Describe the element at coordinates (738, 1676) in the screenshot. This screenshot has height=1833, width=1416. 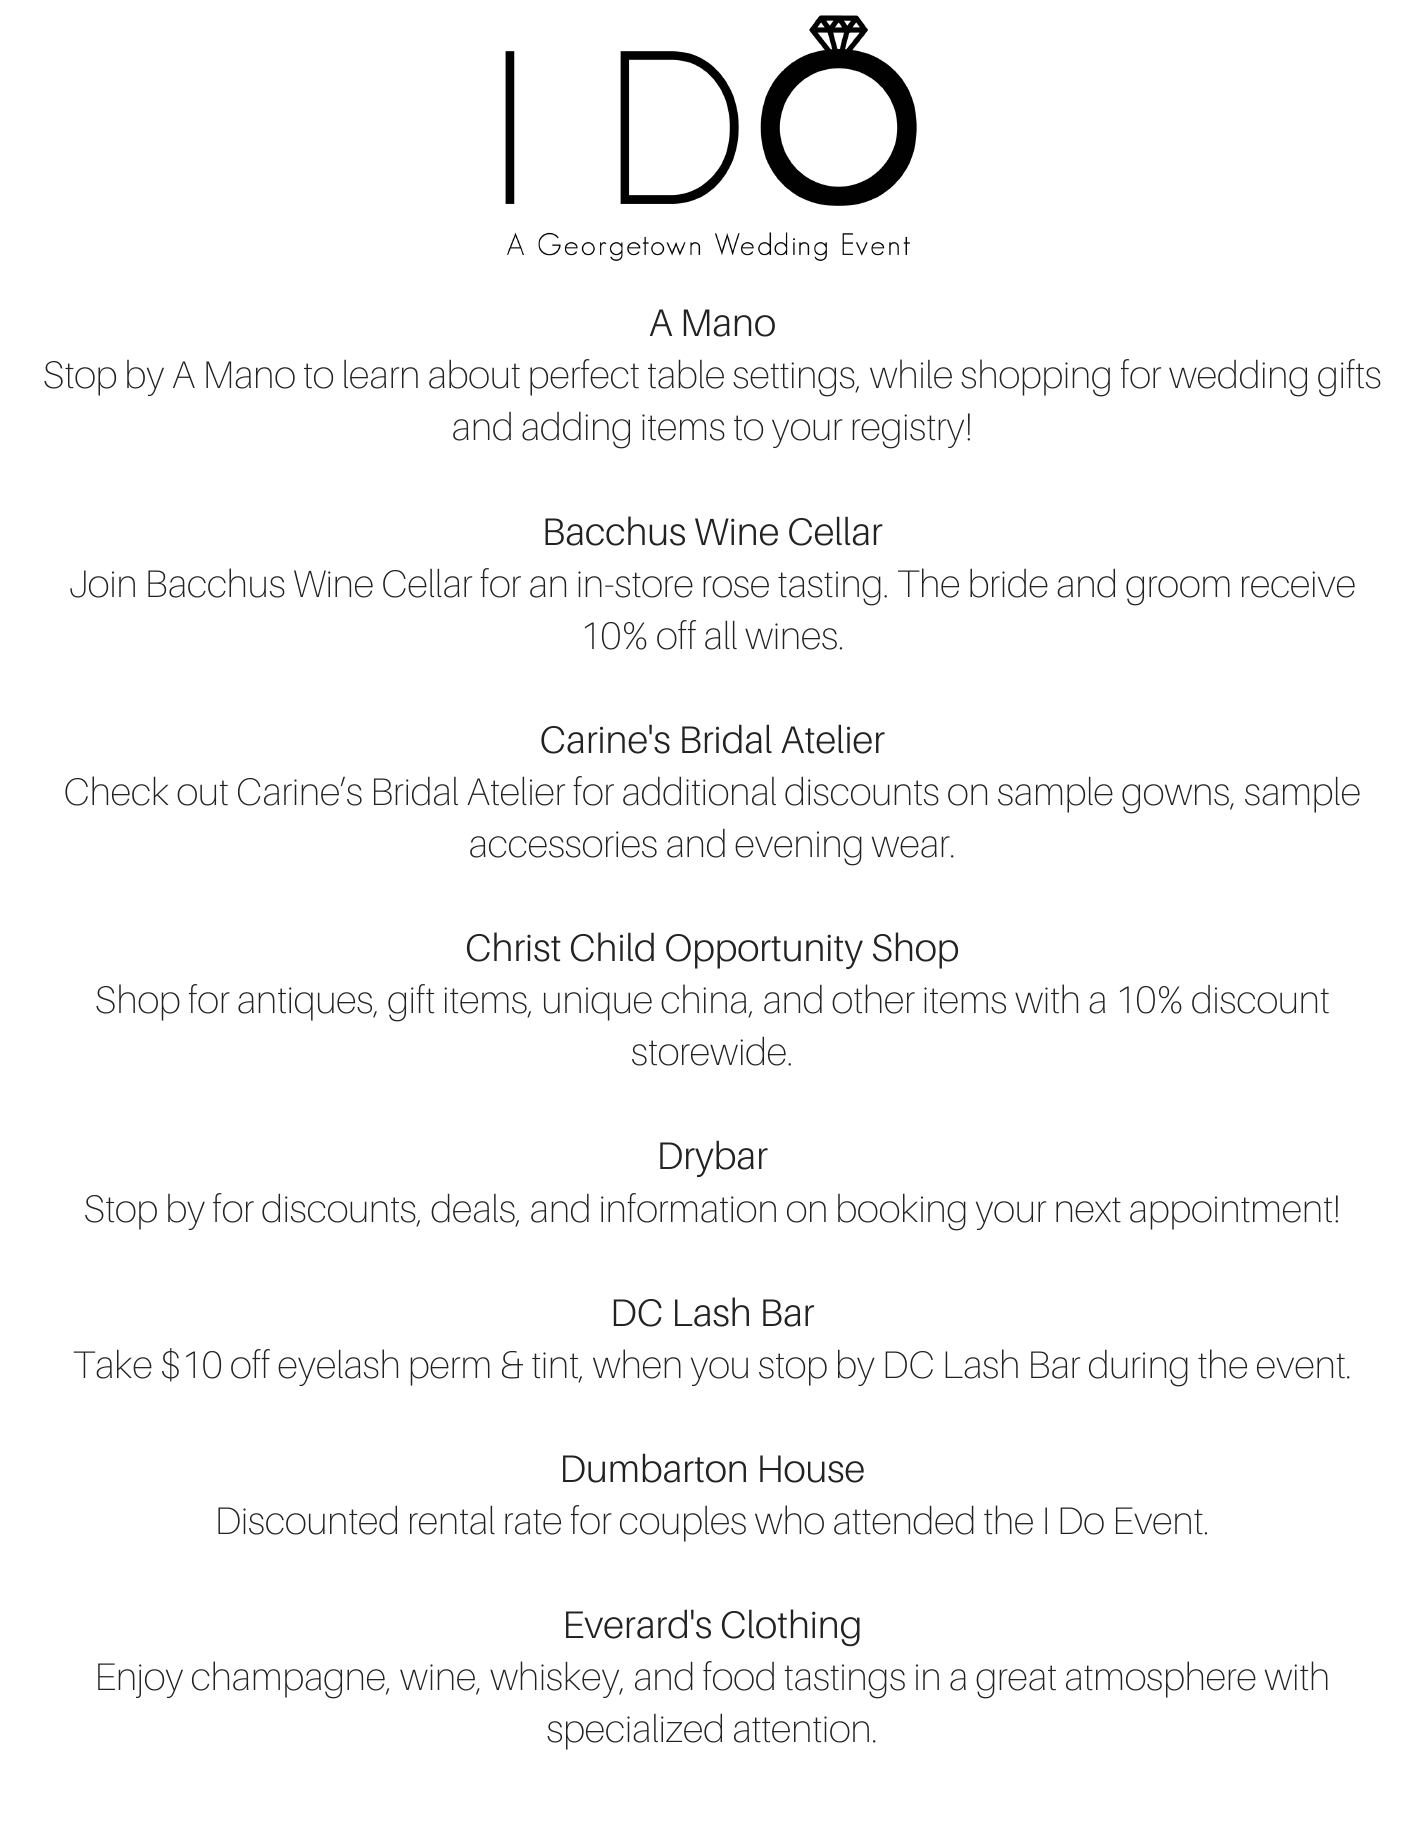
I see `food` at that location.
